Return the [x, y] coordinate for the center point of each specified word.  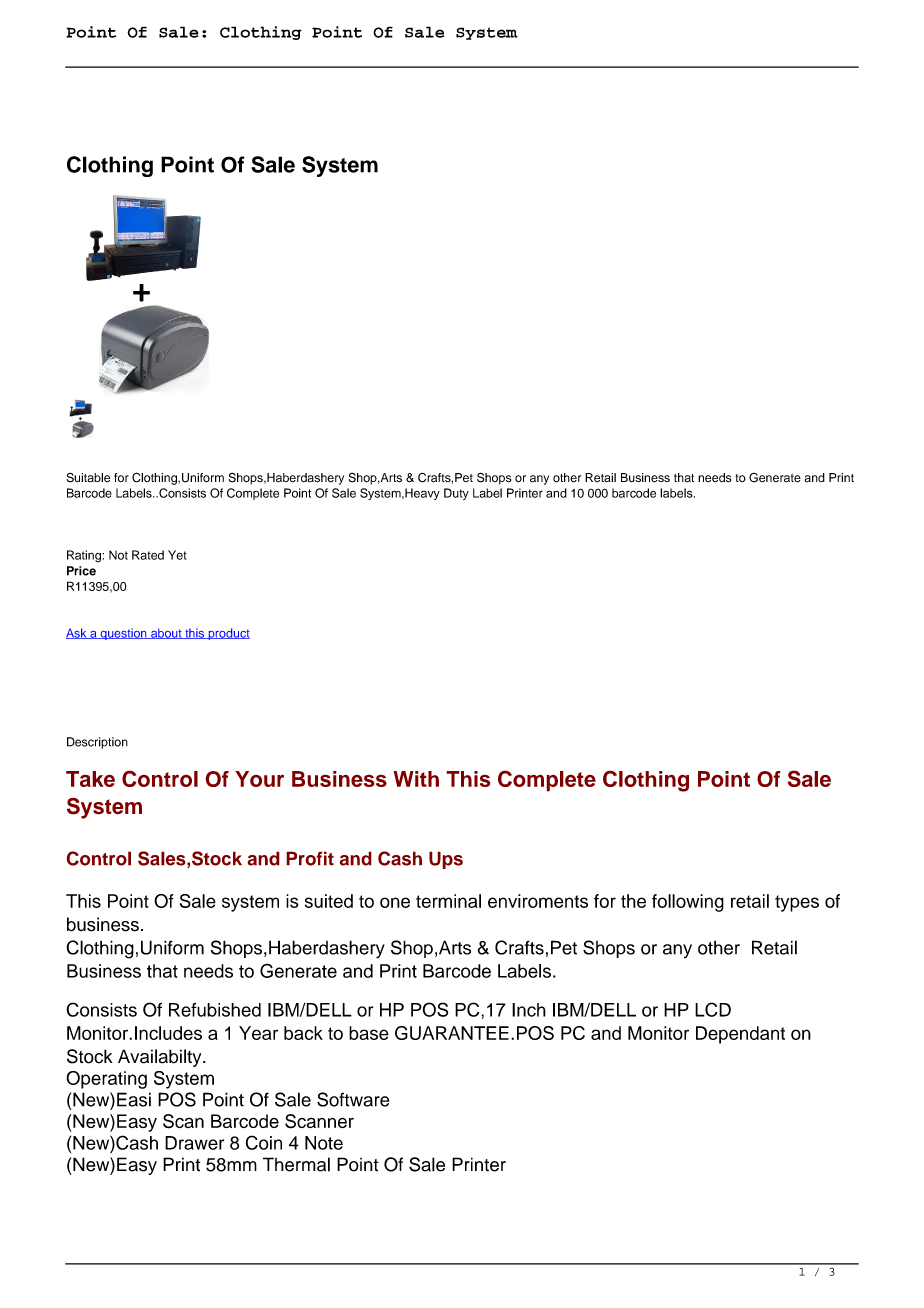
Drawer [194, 1143]
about [166, 633]
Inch [529, 1010]
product [228, 634]
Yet [177, 555]
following [688, 903]
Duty [456, 494]
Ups [446, 860]
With [416, 779]
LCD [713, 1009]
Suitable [88, 478]
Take [90, 779]
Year [258, 1033]
